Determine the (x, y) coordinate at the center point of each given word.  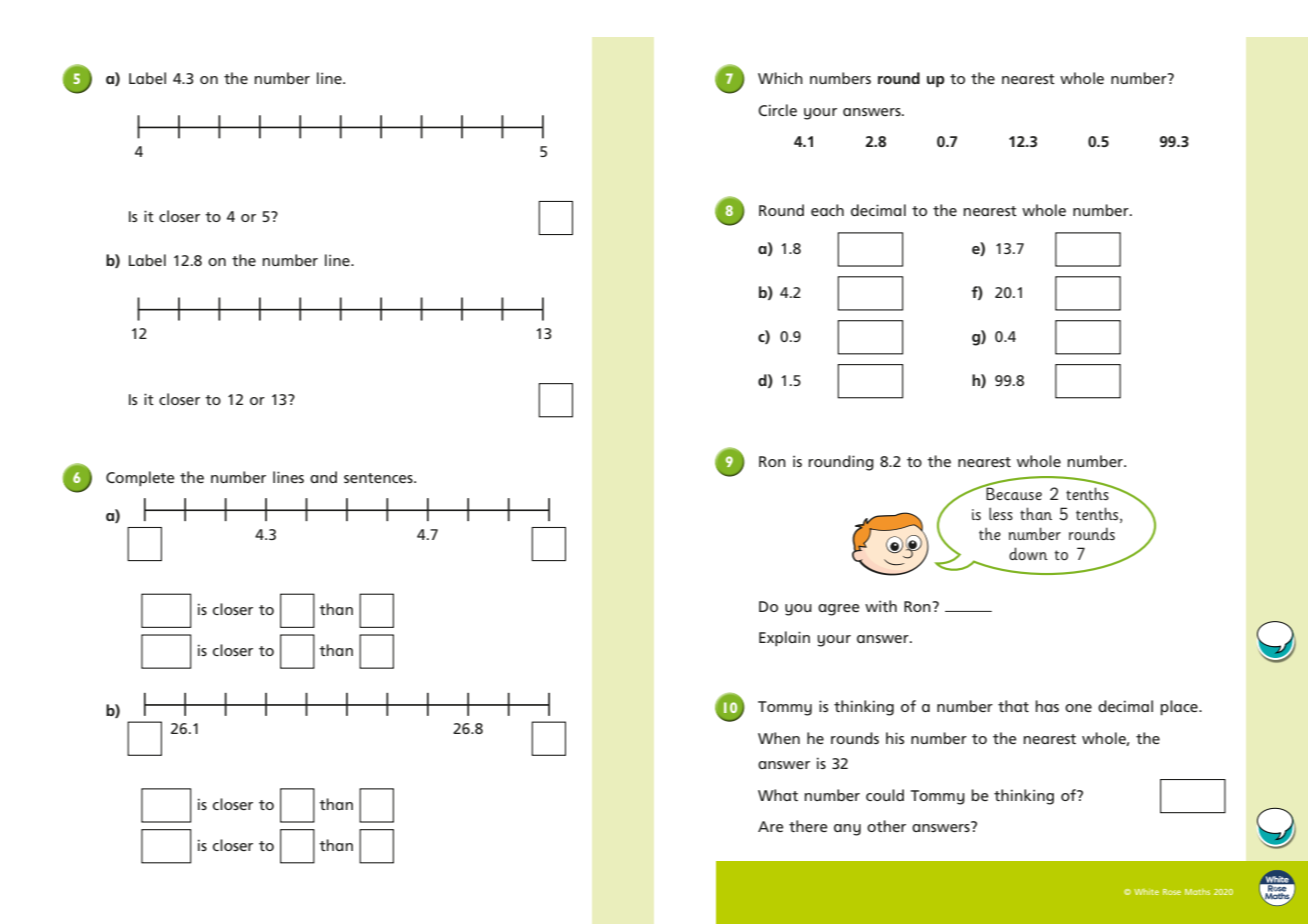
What (778, 795)
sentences (379, 478)
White (1146, 892)
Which (780, 78)
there (808, 826)
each (827, 210)
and (323, 477)
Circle (777, 110)
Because (1013, 493)
